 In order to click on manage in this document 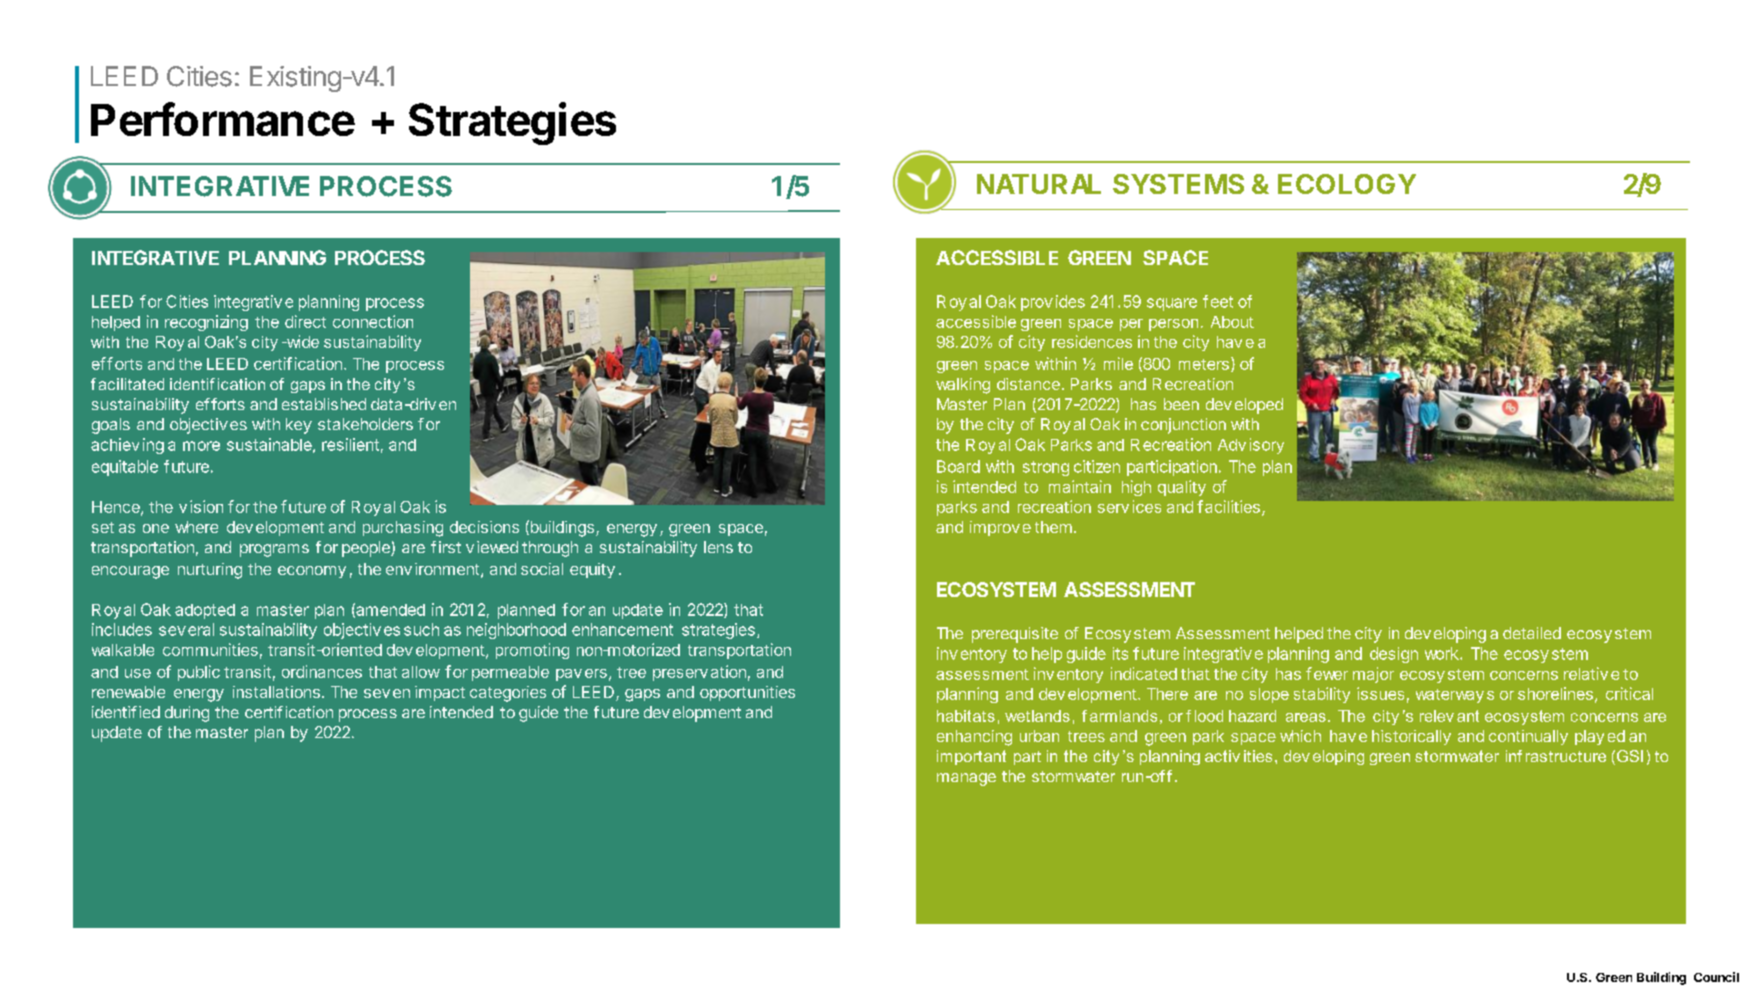, I will do `click(966, 779)`.
